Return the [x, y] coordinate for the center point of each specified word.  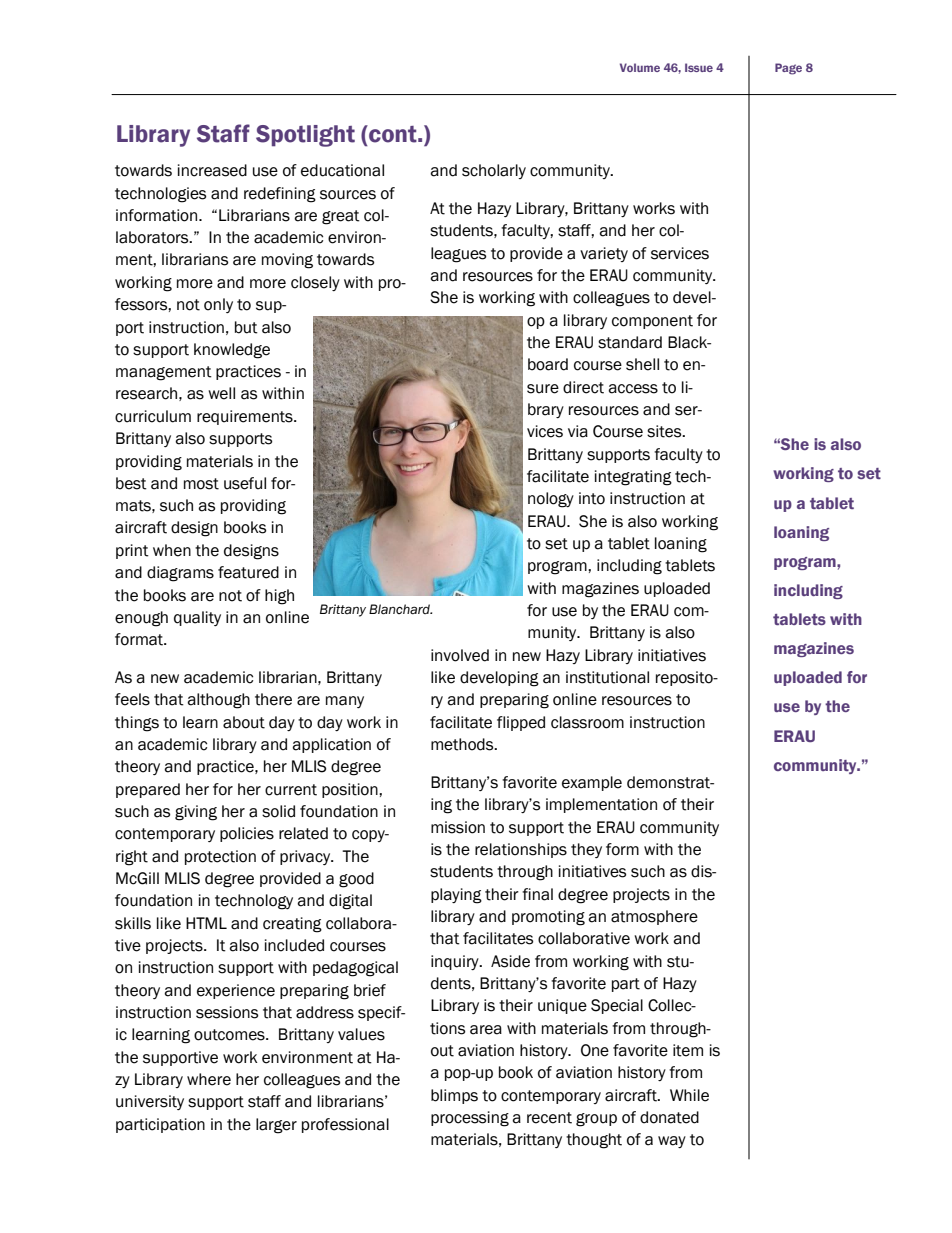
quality [197, 618]
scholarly [494, 171]
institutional [607, 677]
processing [470, 1119]
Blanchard [400, 609]
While [689, 1095]
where [209, 1079]
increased [212, 170]
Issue [699, 67]
